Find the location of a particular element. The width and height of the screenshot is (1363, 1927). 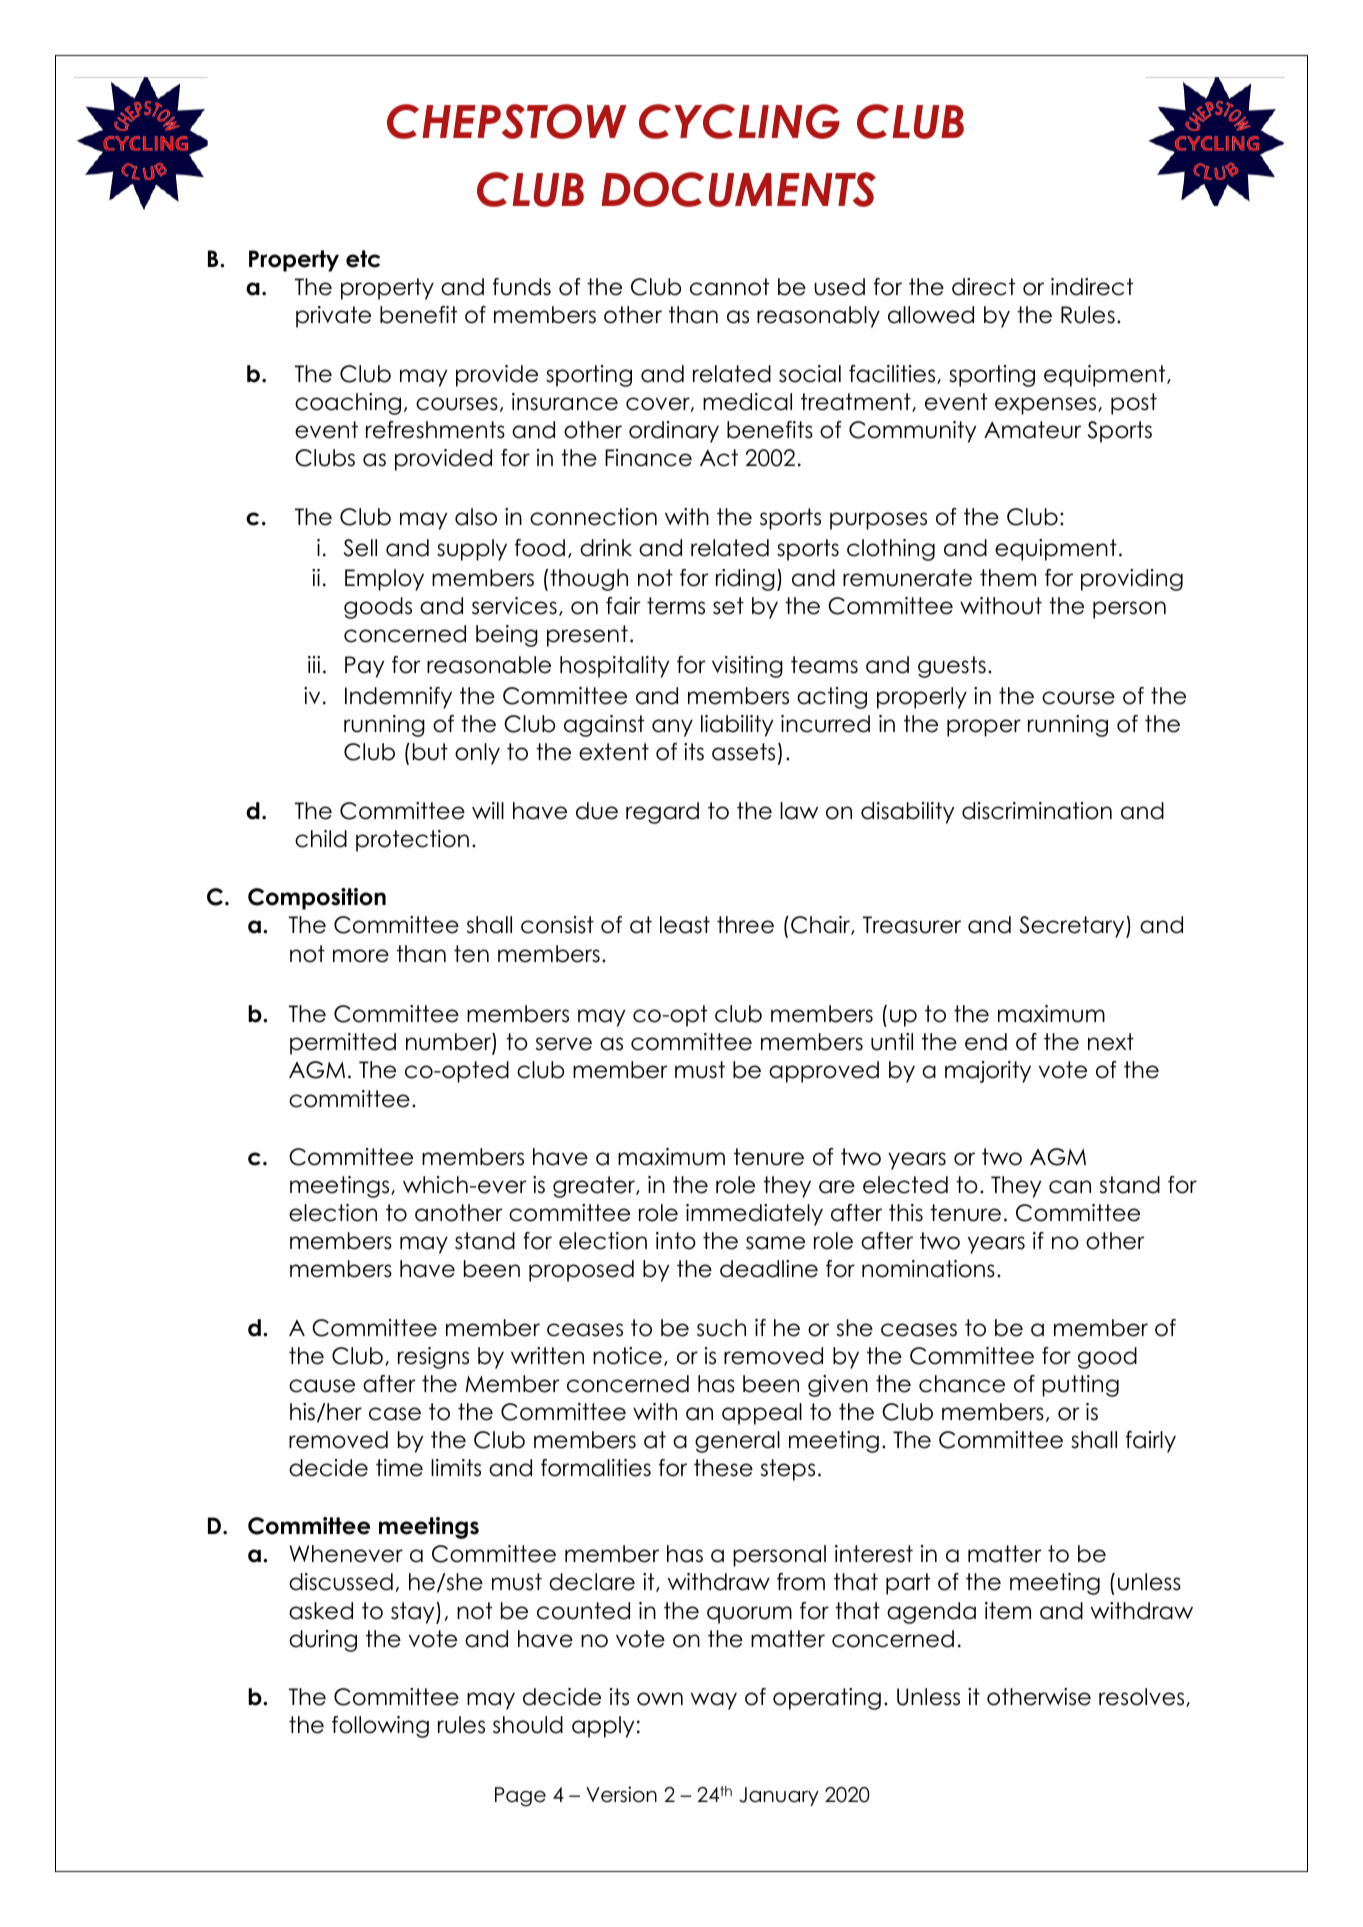

resigns is located at coordinates (433, 1358).
